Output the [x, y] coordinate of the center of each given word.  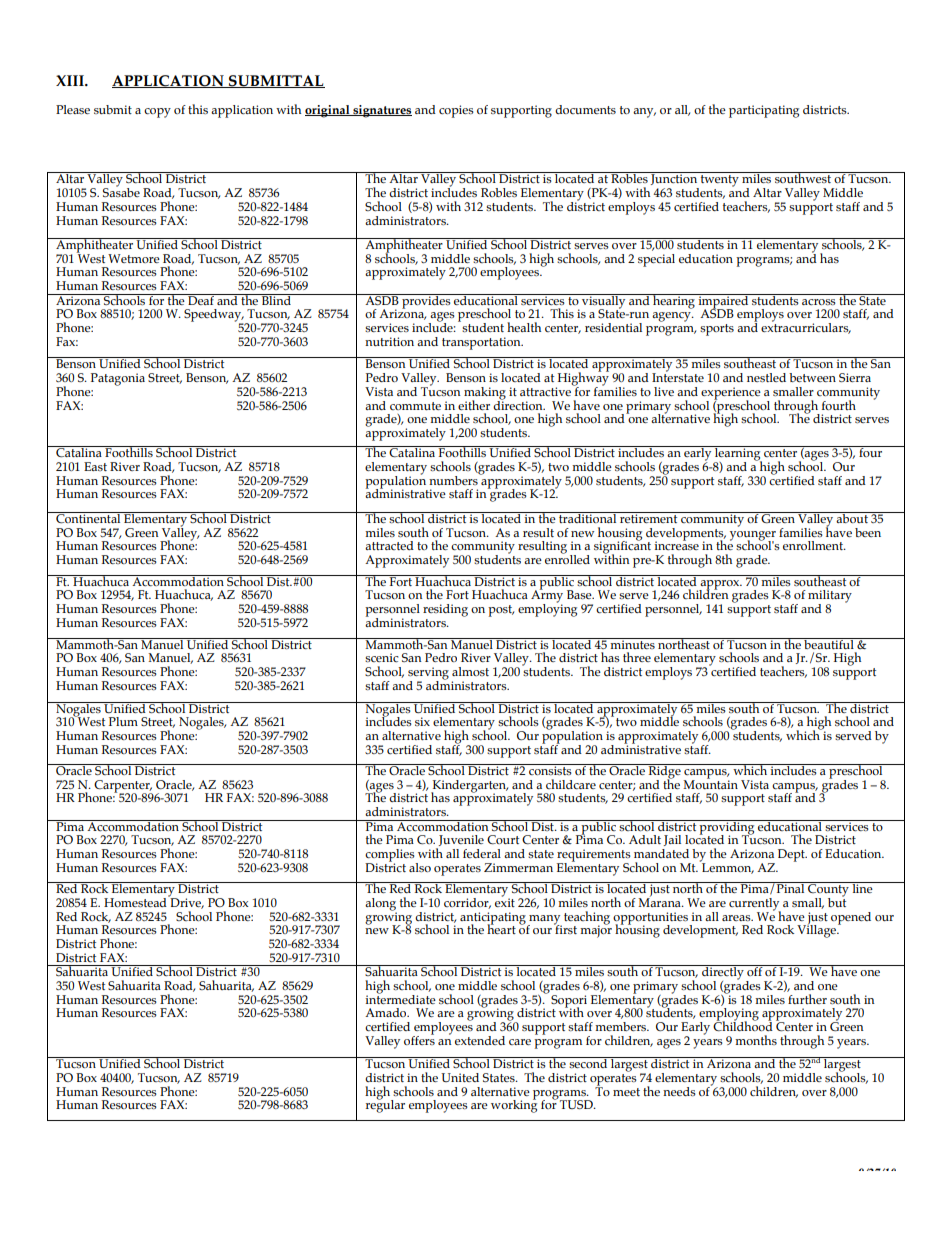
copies [456, 111]
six [422, 721]
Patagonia [118, 379]
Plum [123, 721]
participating [764, 111]
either [474, 405]
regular [385, 1105]
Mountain [710, 783]
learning [738, 454]
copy [157, 113]
